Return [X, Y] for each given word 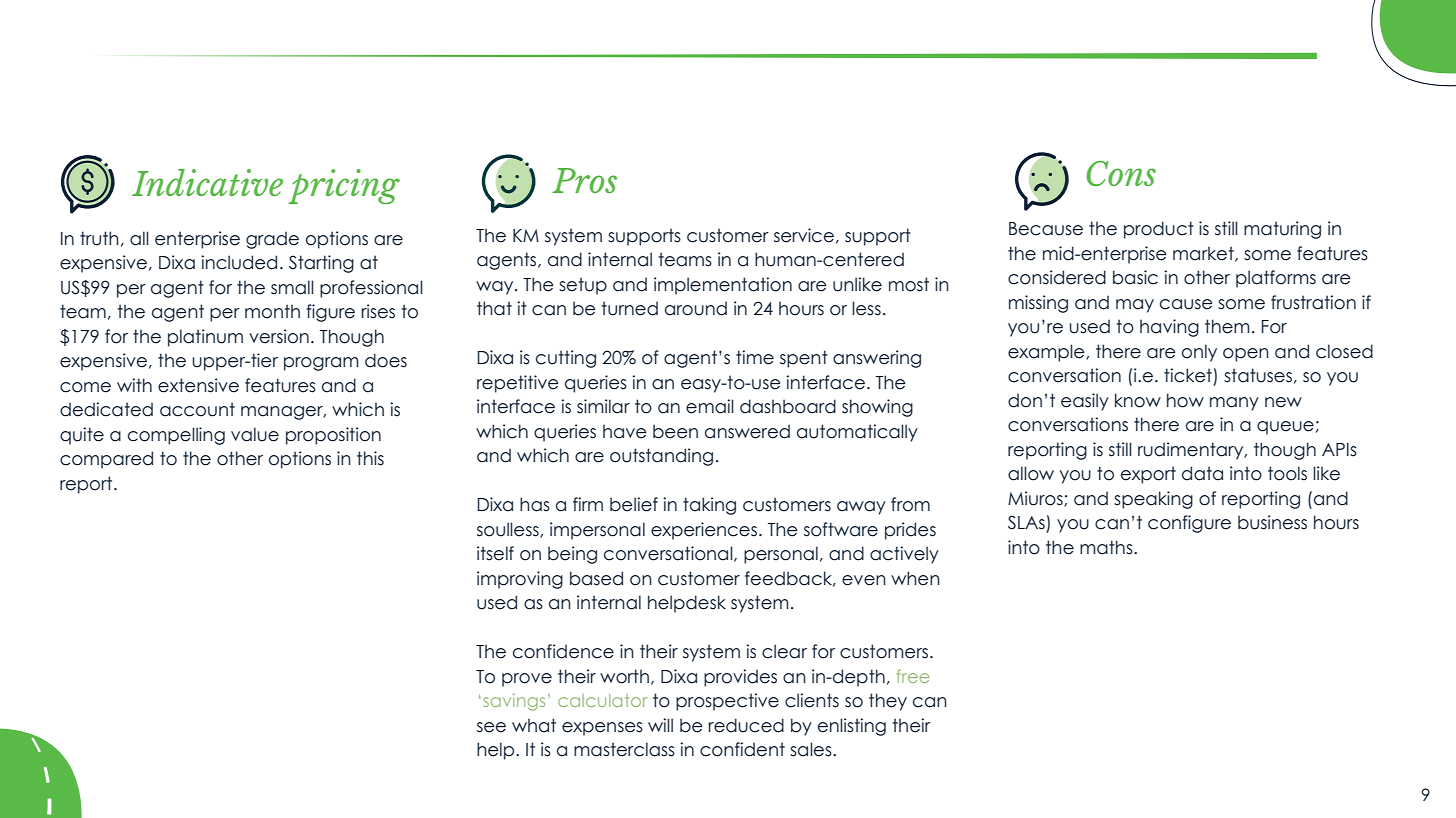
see [491, 727]
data [1202, 473]
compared [106, 460]
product [1159, 230]
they [888, 702]
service [804, 235]
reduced [746, 725]
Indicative [207, 182]
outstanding [661, 457]
